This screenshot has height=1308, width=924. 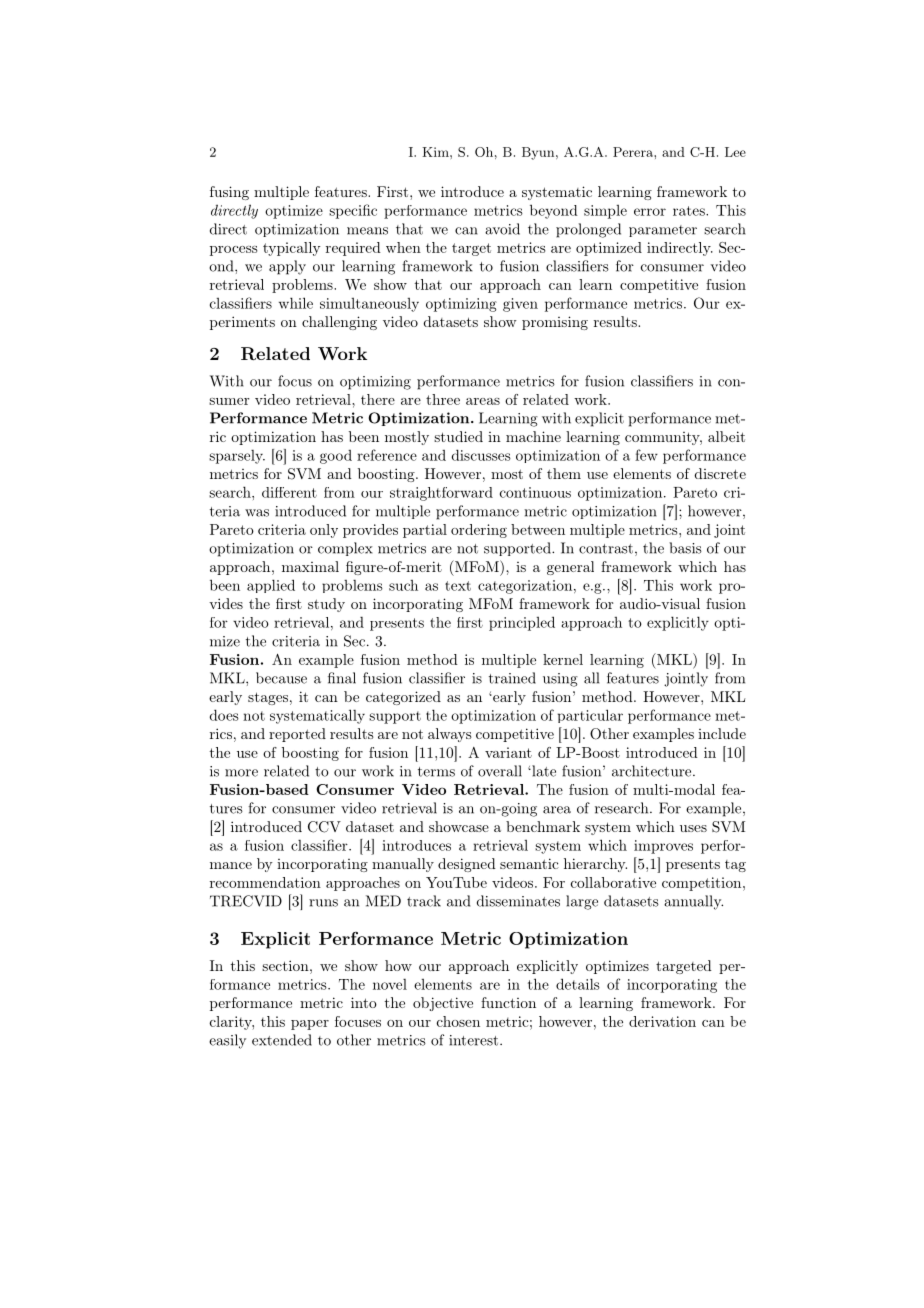 I want to click on reported, so click(x=297, y=735).
